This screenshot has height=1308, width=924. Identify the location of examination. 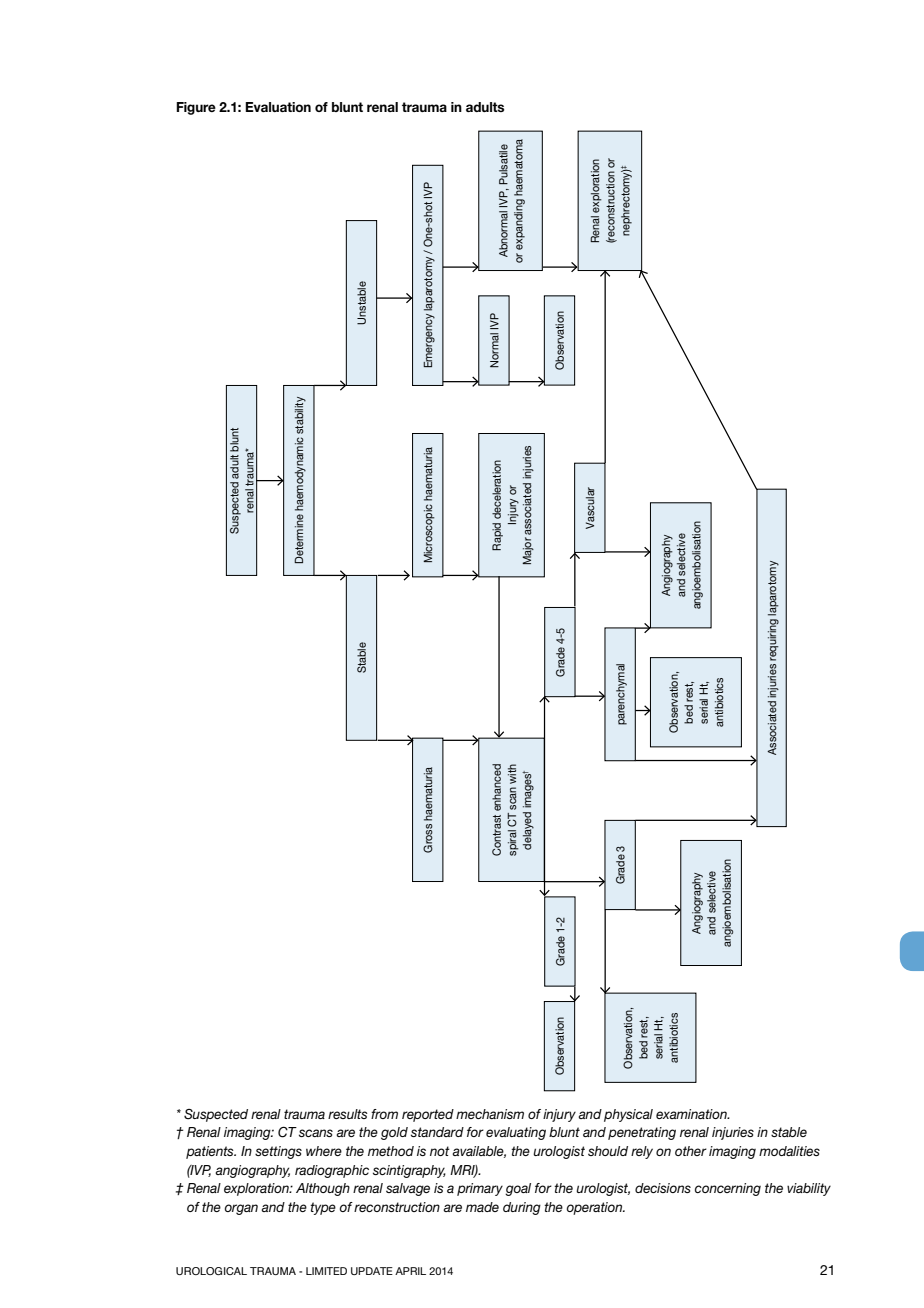
(692, 1114).
